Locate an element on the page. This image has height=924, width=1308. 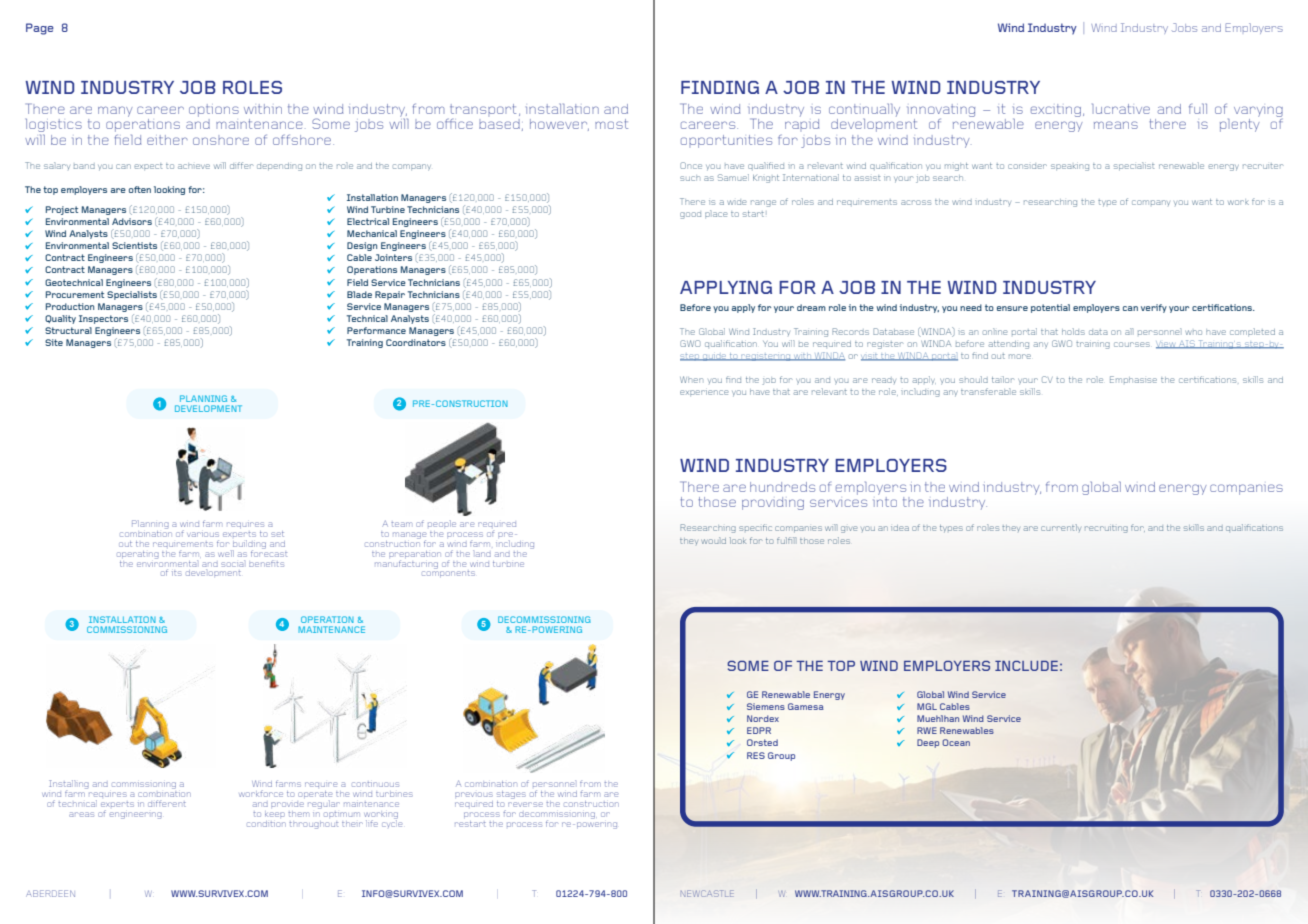
most is located at coordinates (611, 124).
